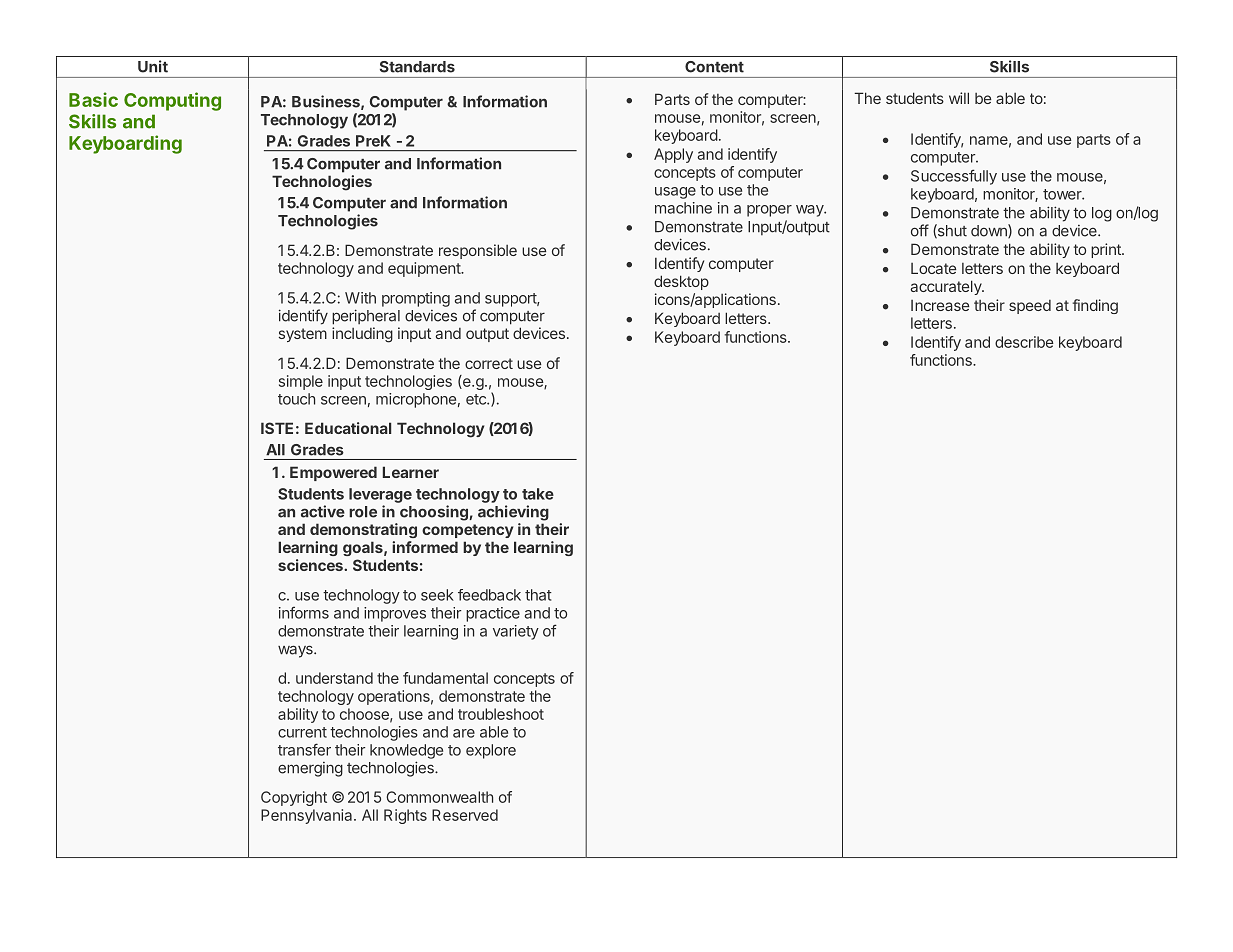 The image size is (1233, 952). I want to click on Educational, so click(348, 428).
